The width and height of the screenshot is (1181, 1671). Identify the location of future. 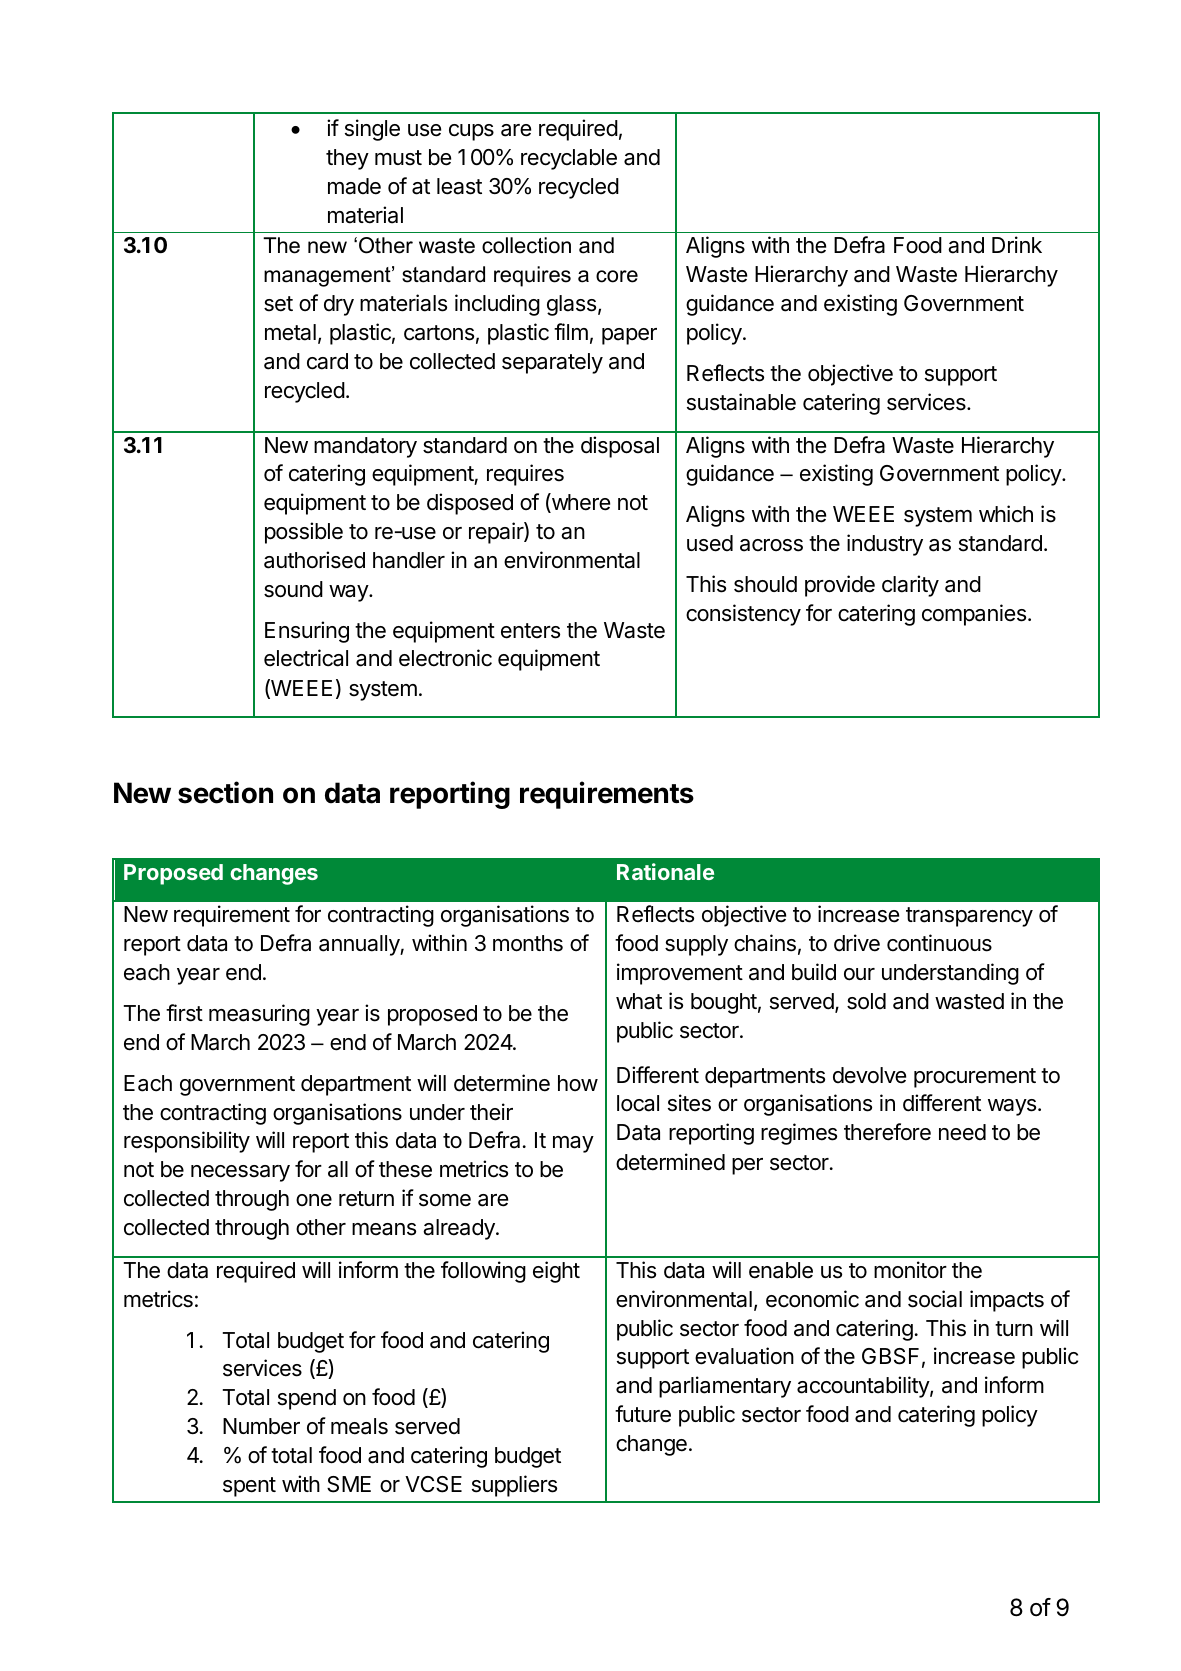
(643, 1414).
